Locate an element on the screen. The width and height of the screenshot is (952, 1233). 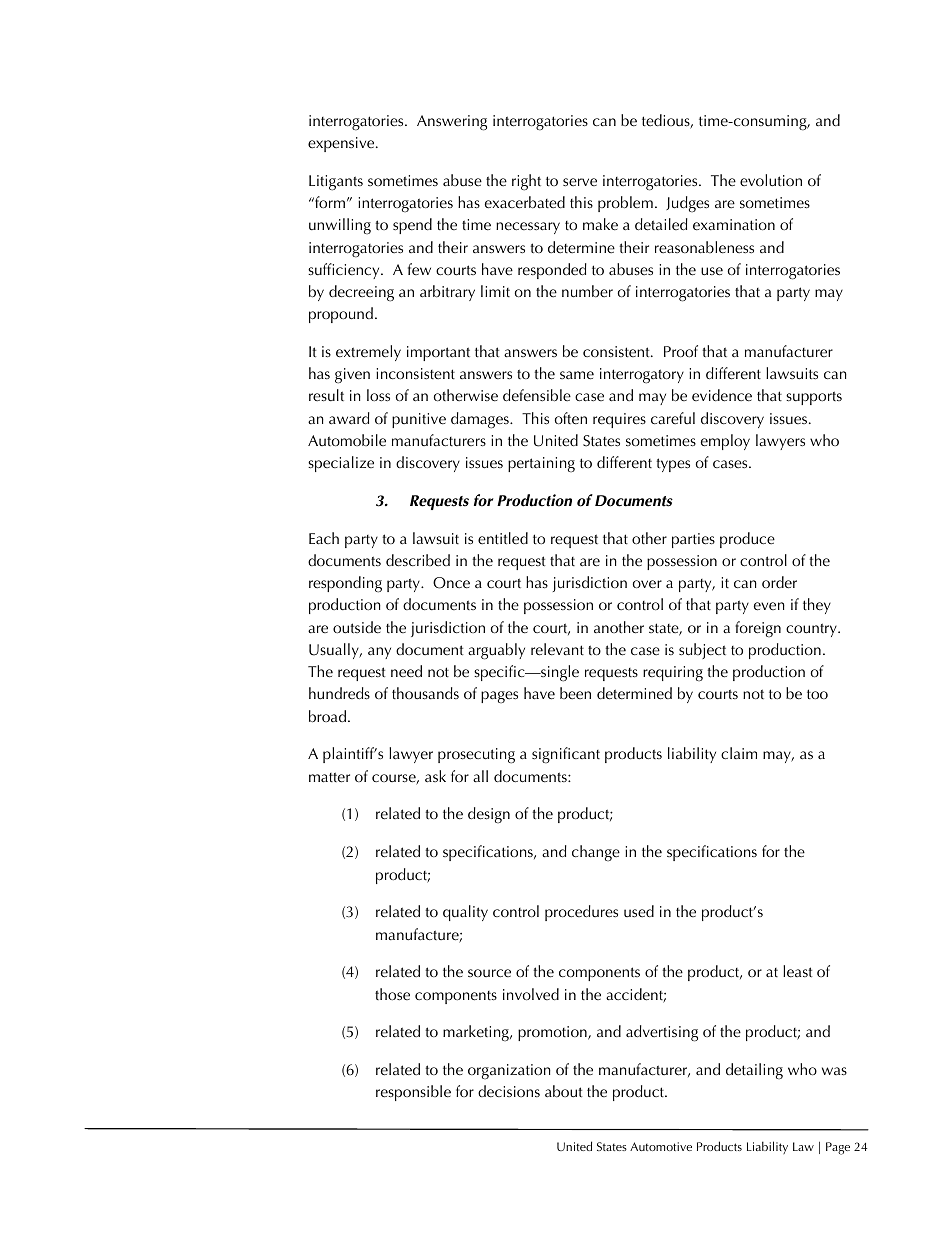
any is located at coordinates (379, 653).
